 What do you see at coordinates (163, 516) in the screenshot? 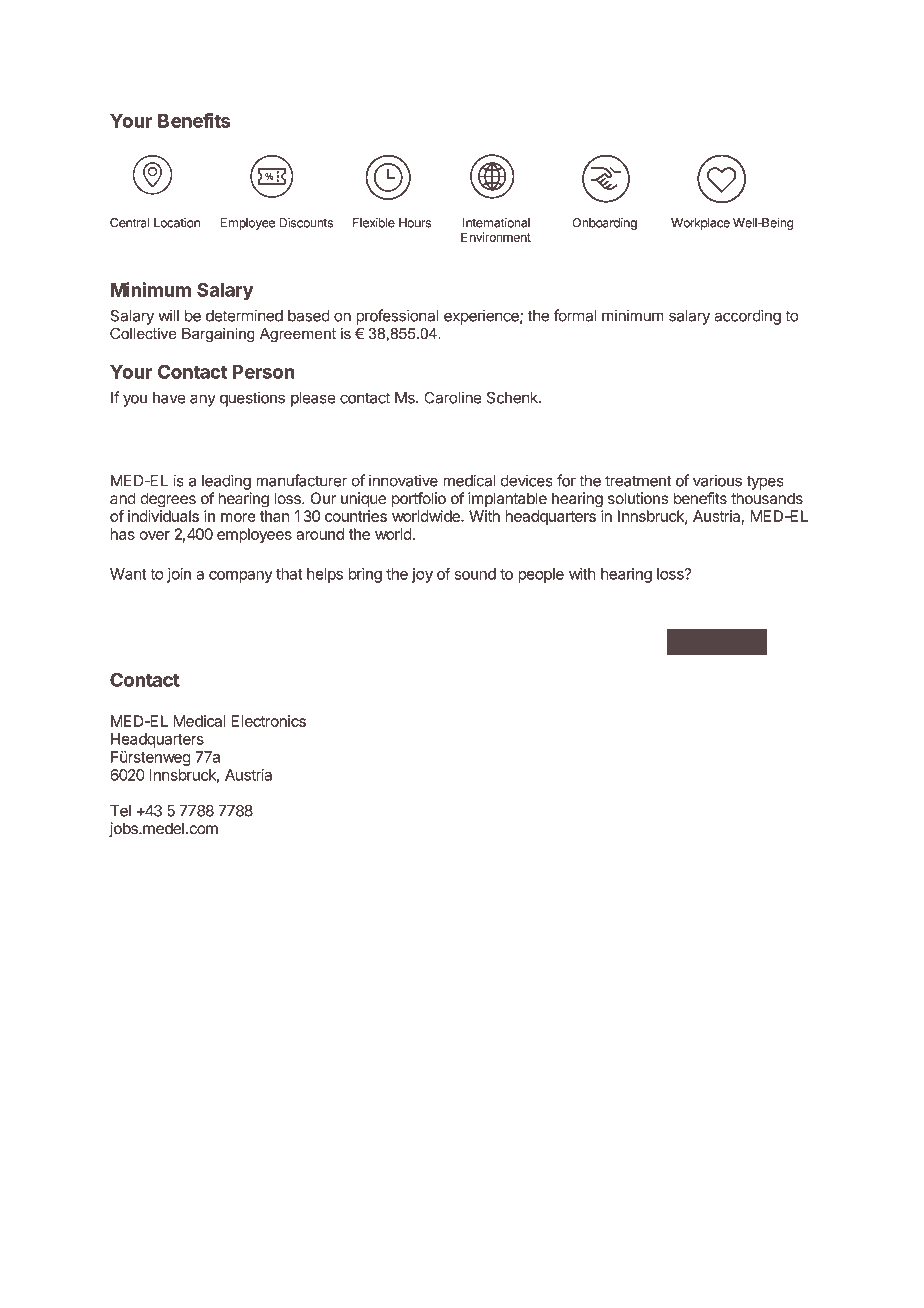
I see `individuals` at bounding box center [163, 516].
